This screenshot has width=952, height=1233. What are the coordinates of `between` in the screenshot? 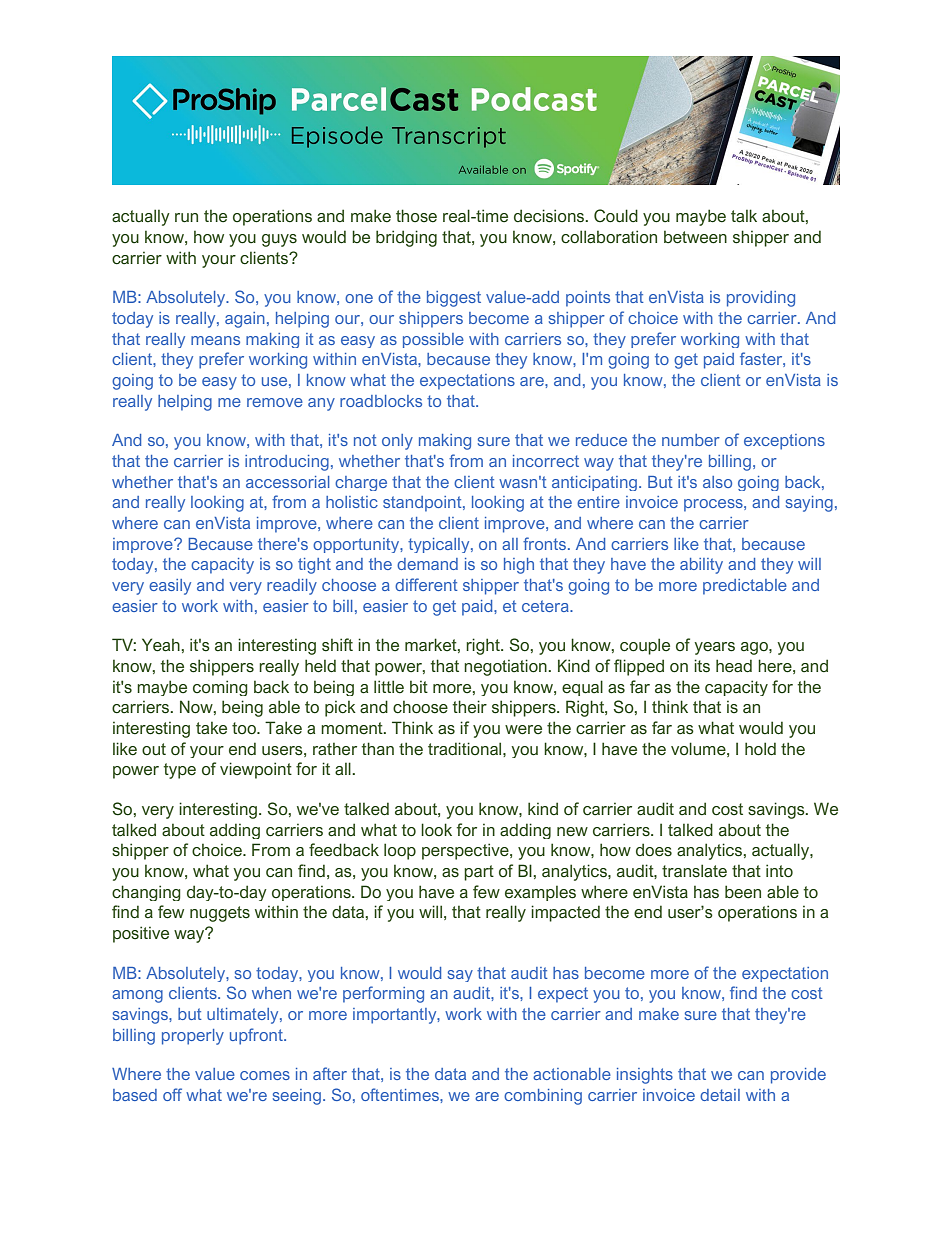 It's located at (695, 237).
